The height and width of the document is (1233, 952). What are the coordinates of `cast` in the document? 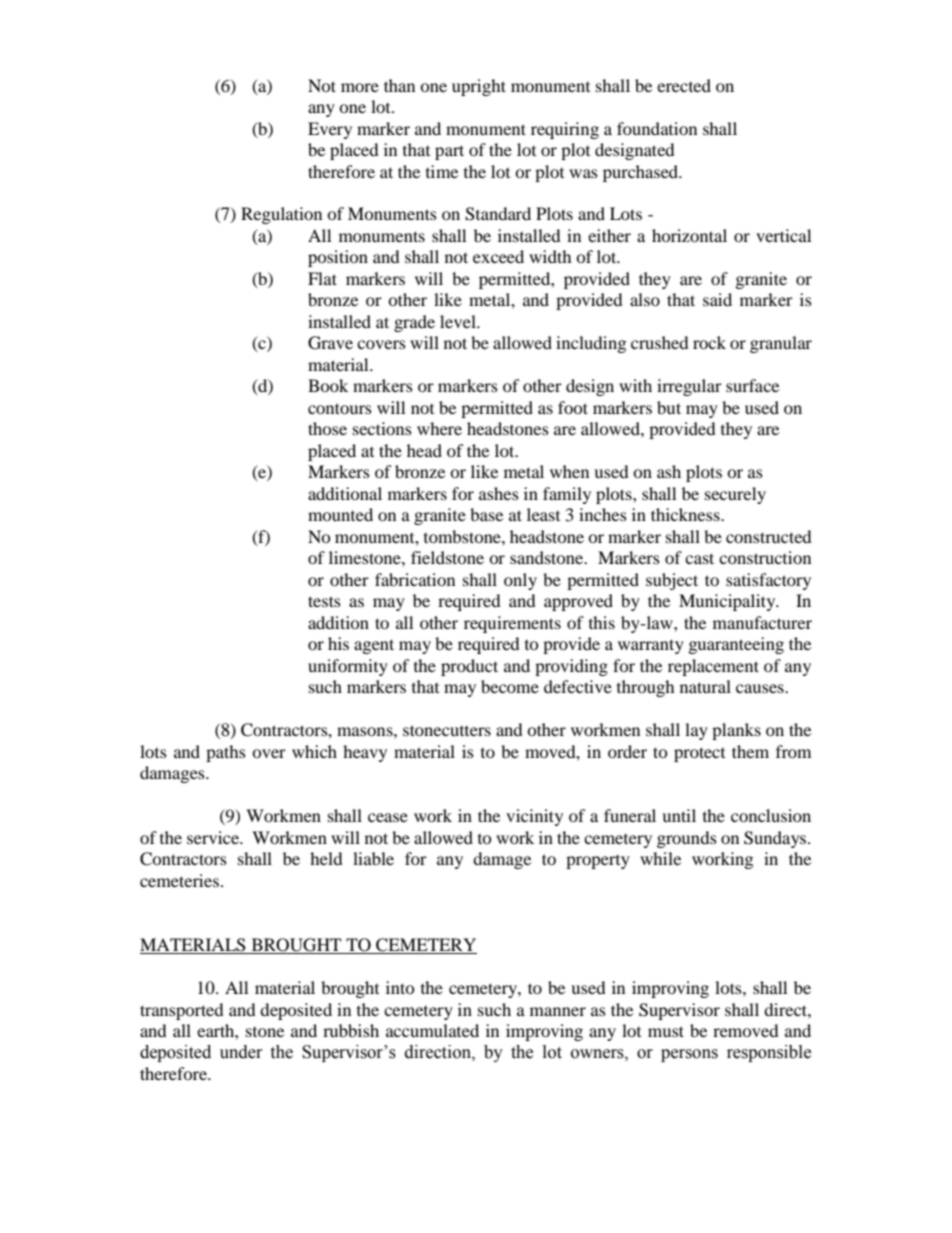 It's located at (699, 558).
